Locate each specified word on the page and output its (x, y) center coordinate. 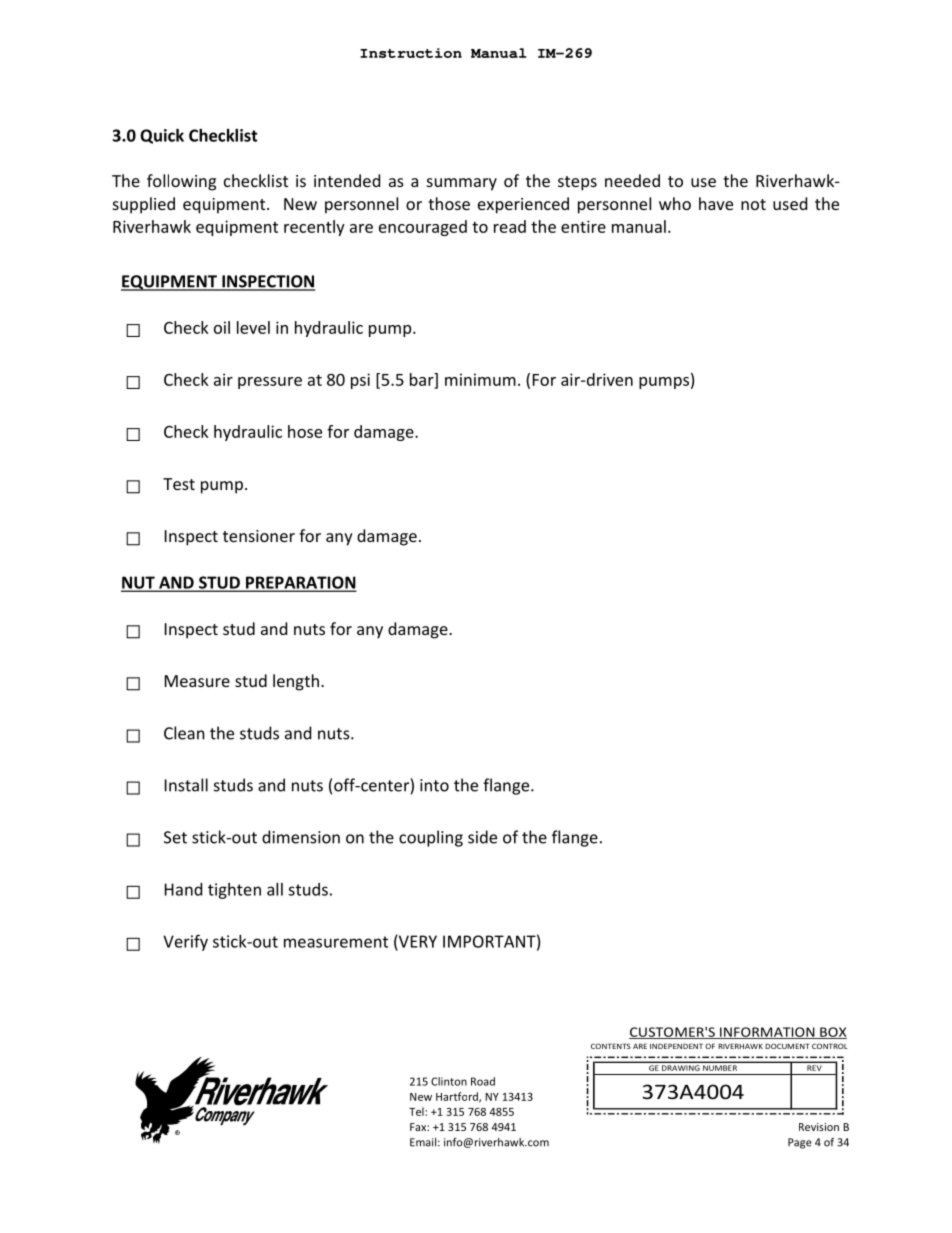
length (296, 682)
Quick (162, 136)
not (753, 204)
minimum (480, 379)
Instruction (411, 53)
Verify (185, 942)
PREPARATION (300, 583)
